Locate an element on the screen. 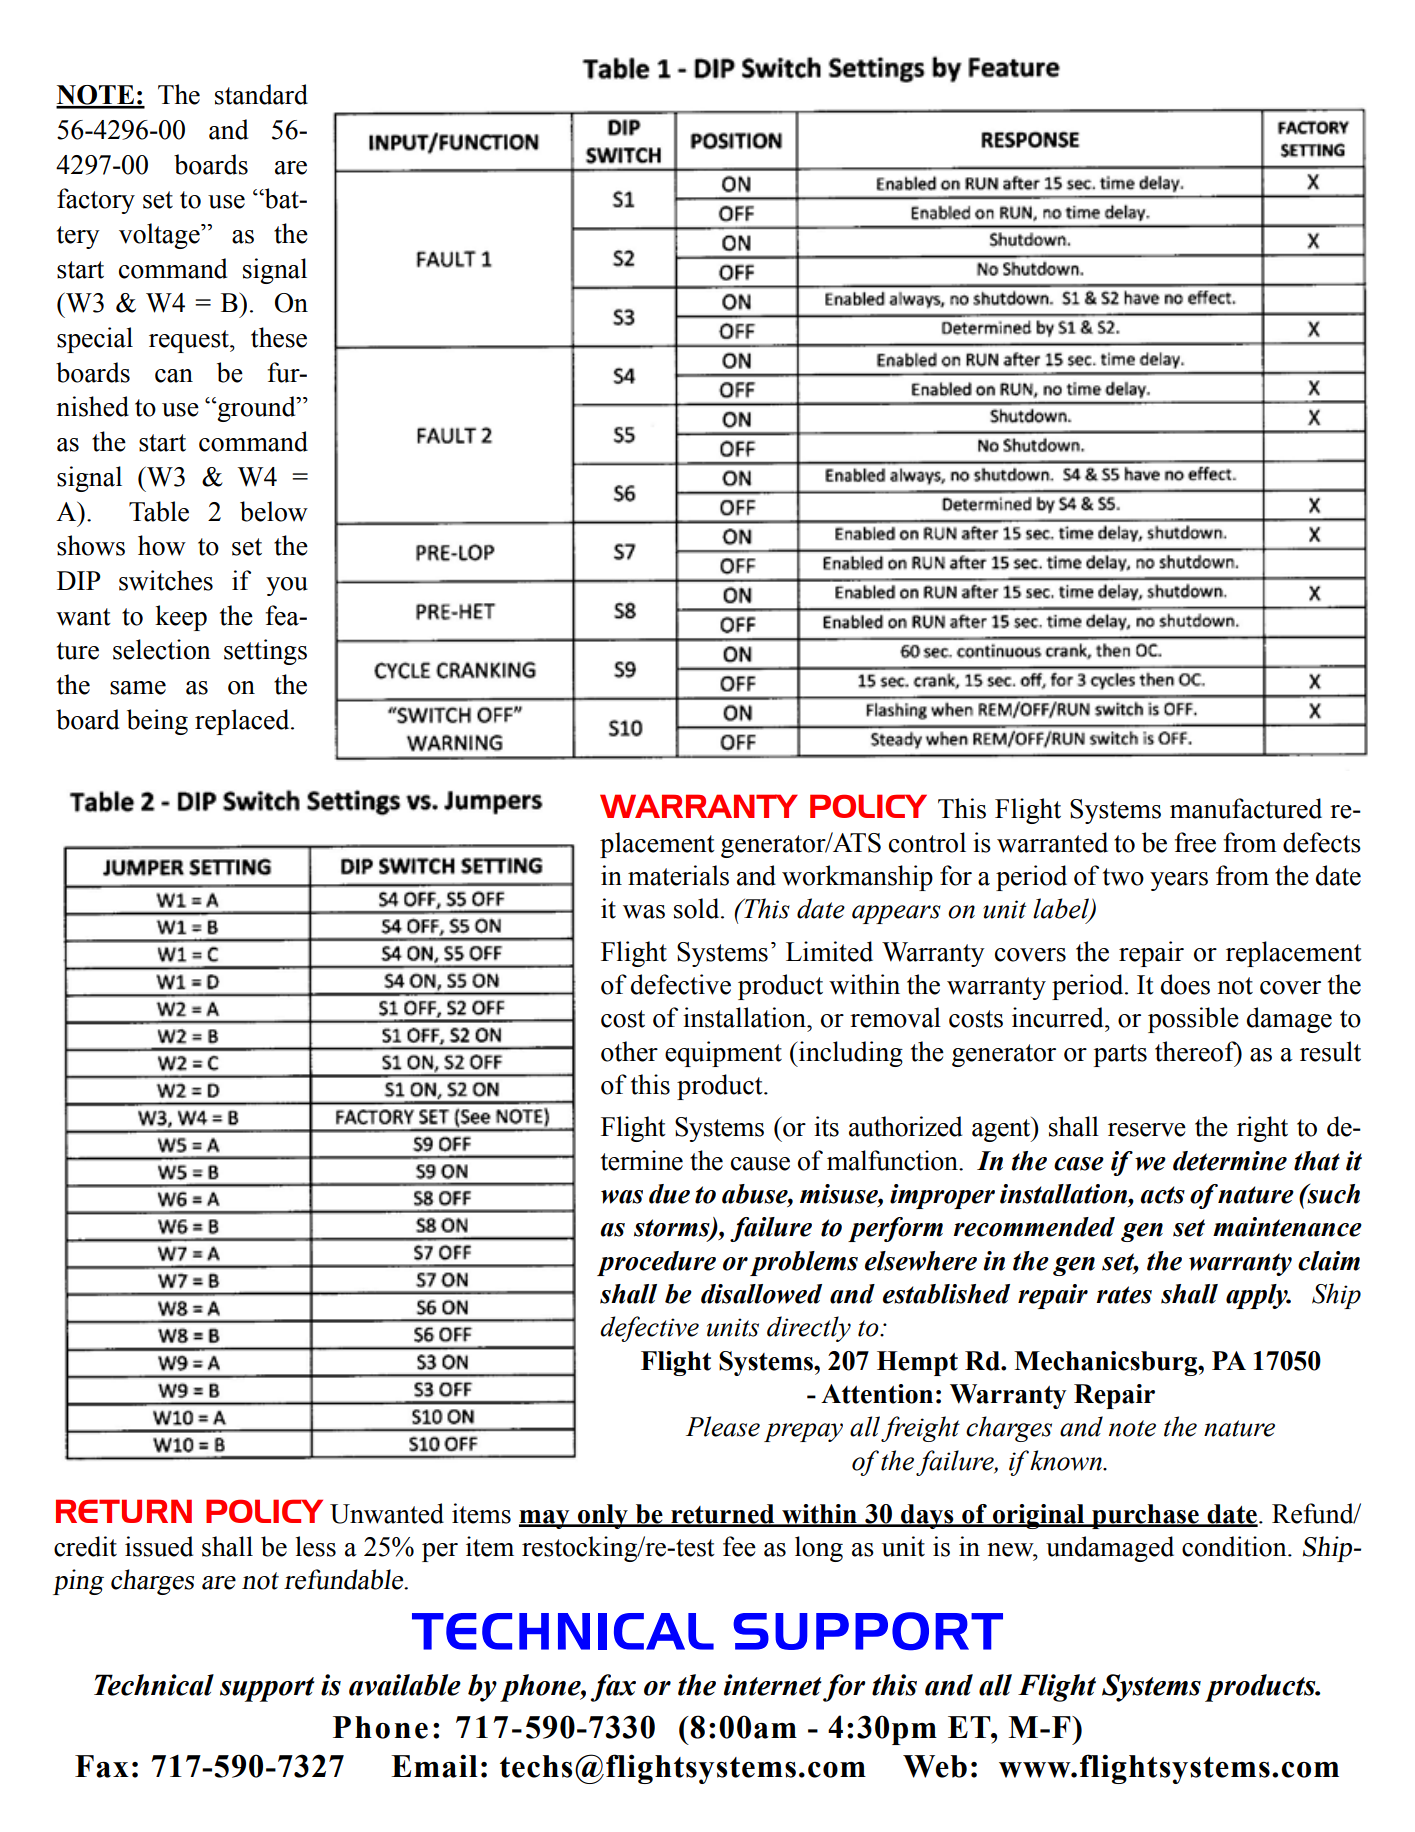  standard is located at coordinates (261, 94).
